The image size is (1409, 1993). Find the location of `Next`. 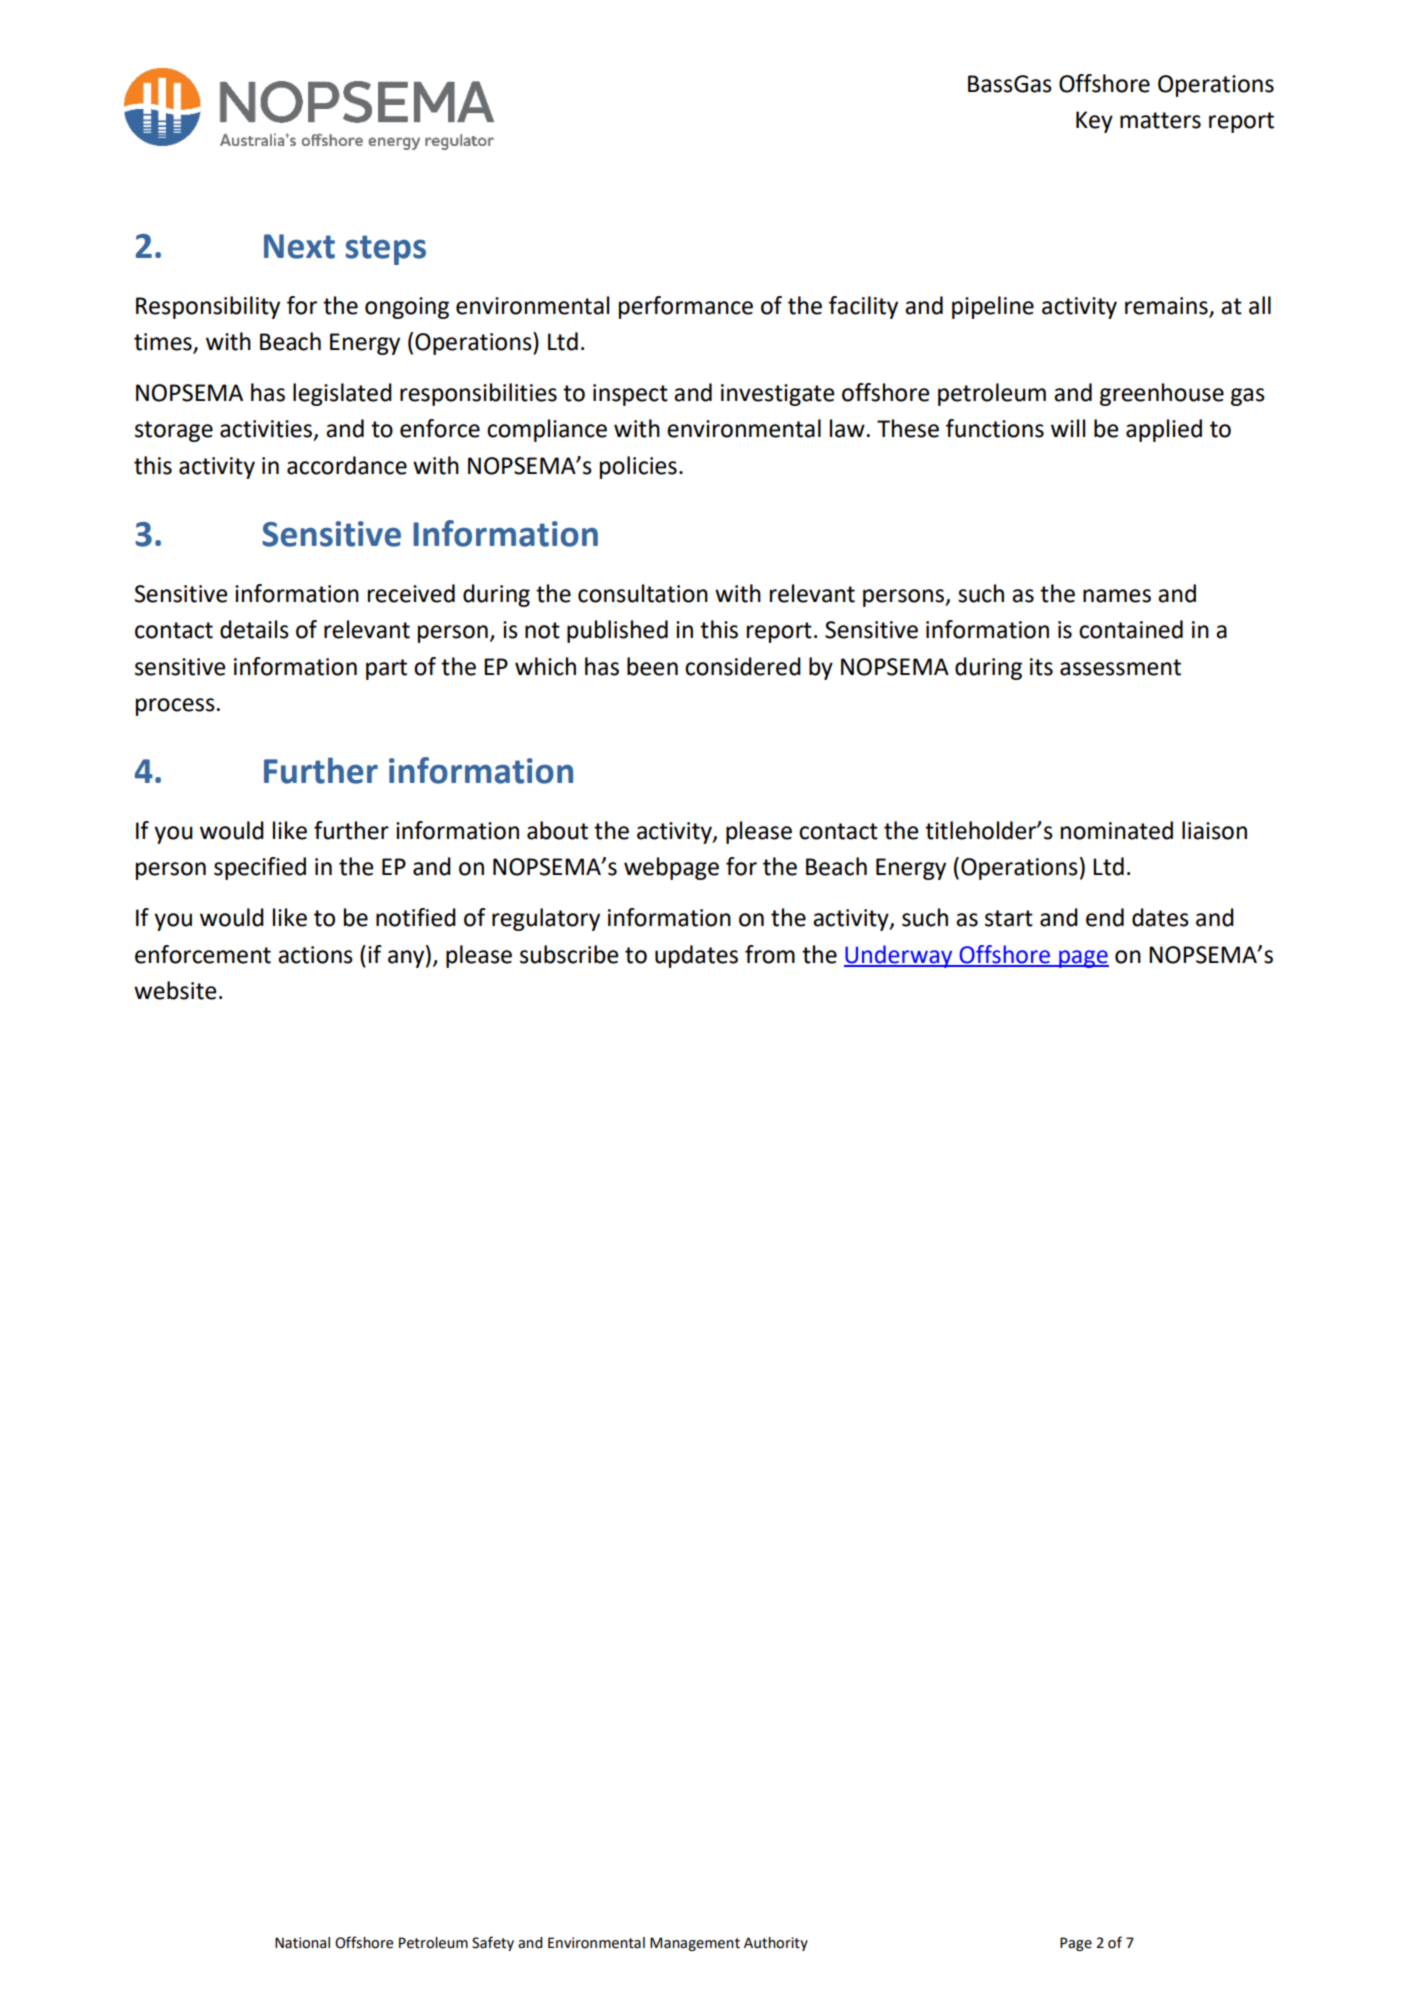

Next is located at coordinates (299, 246).
